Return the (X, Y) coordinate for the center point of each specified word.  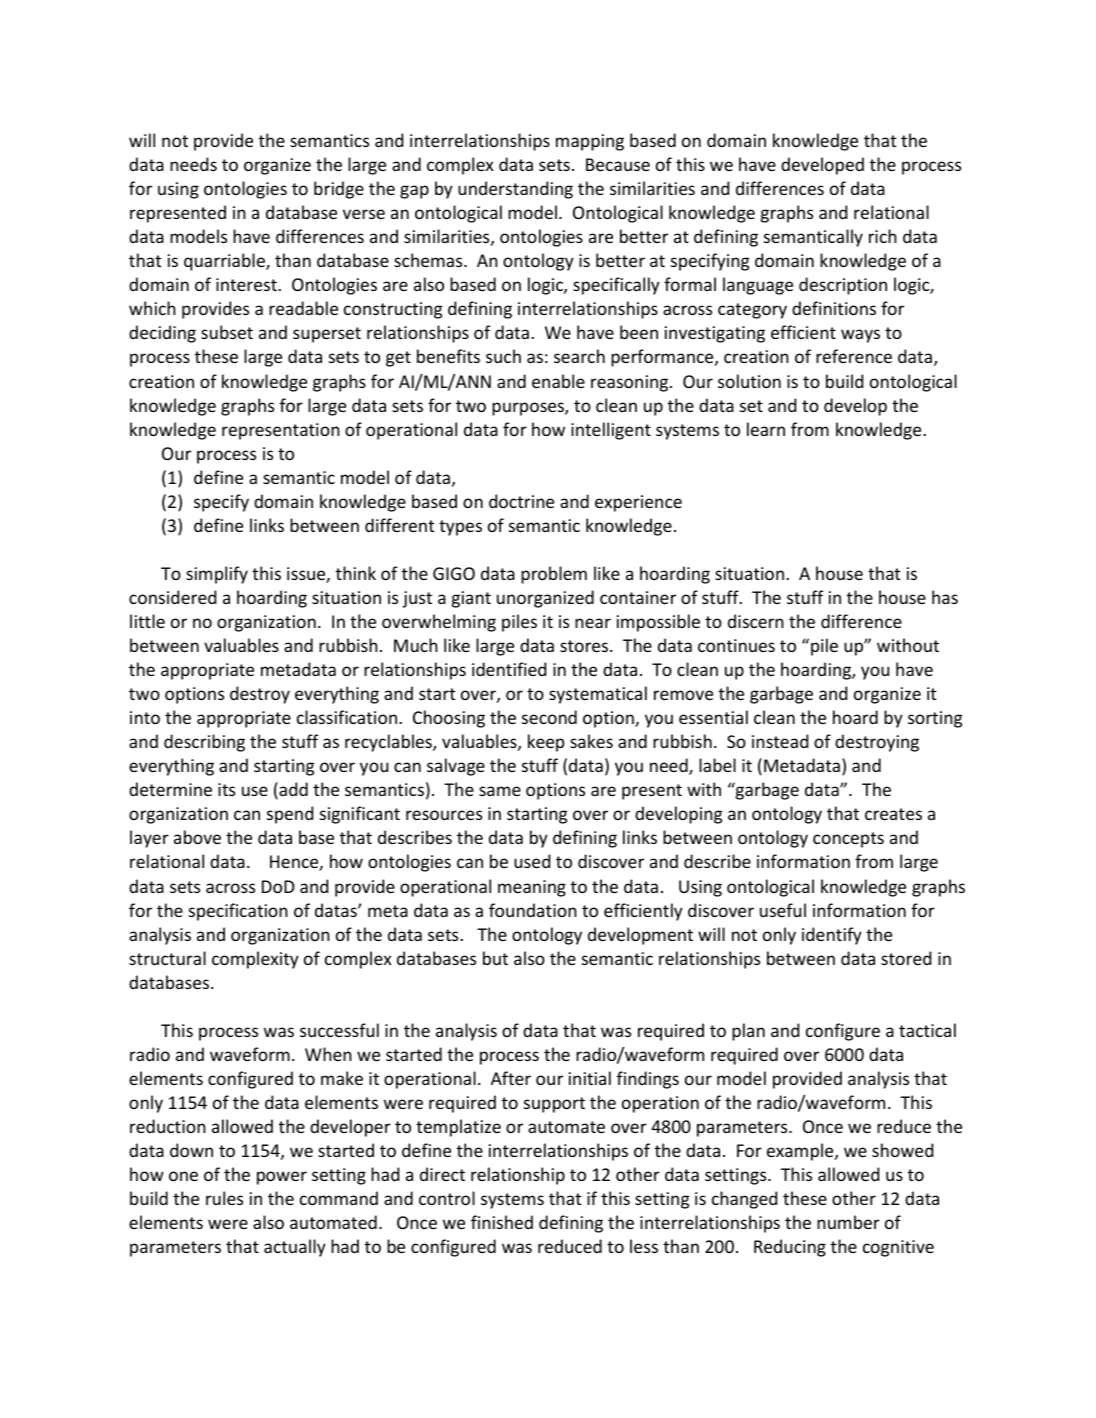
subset (227, 332)
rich (883, 236)
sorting (935, 719)
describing (204, 743)
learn (766, 429)
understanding (515, 190)
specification (238, 912)
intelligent (611, 431)
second (549, 717)
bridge (339, 190)
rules (224, 1198)
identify (832, 936)
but (495, 958)
